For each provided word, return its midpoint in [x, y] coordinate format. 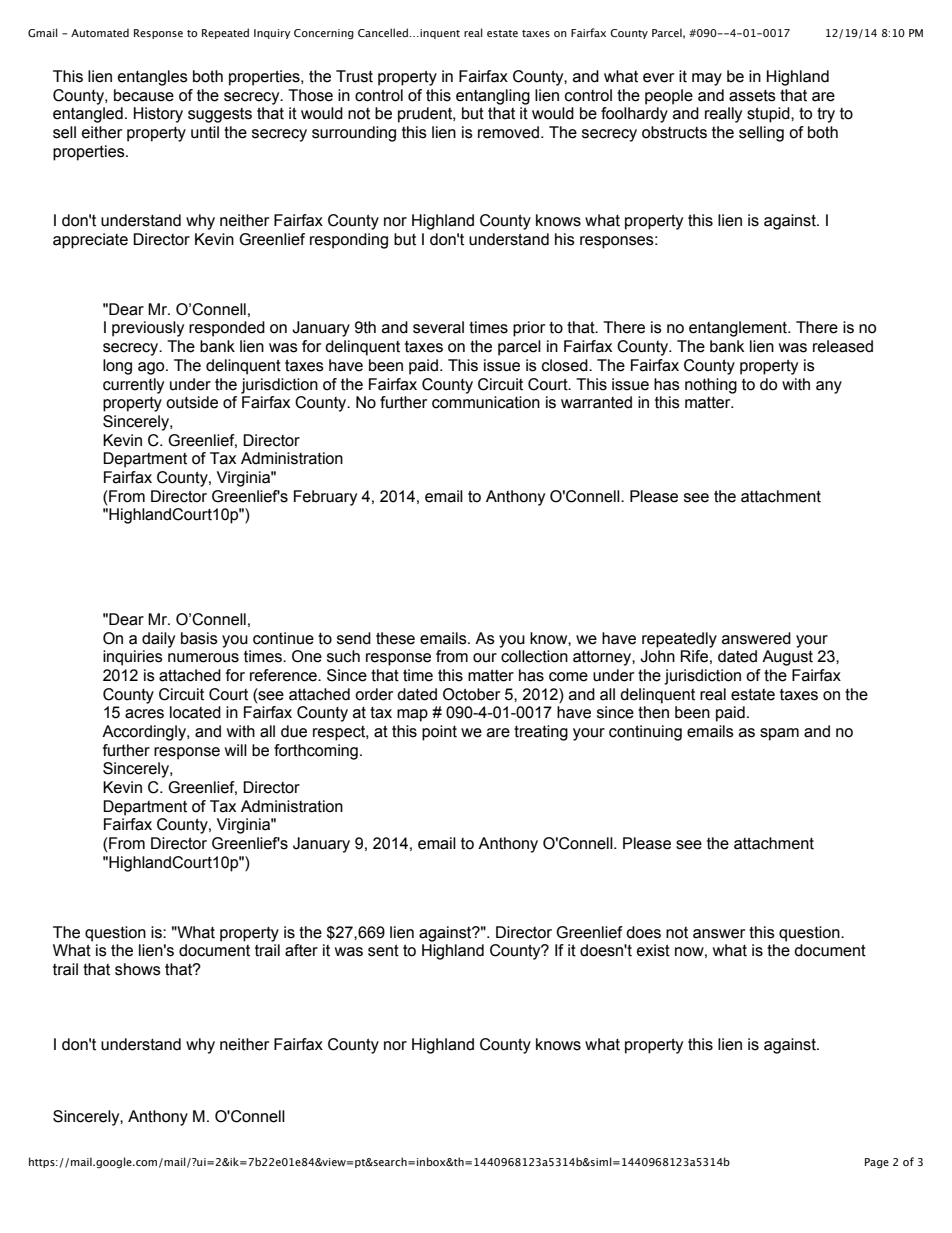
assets [752, 96]
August [787, 658]
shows [138, 969]
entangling [493, 97]
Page [877, 1163]
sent [383, 950]
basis [199, 638]
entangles [153, 78]
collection [534, 656]
